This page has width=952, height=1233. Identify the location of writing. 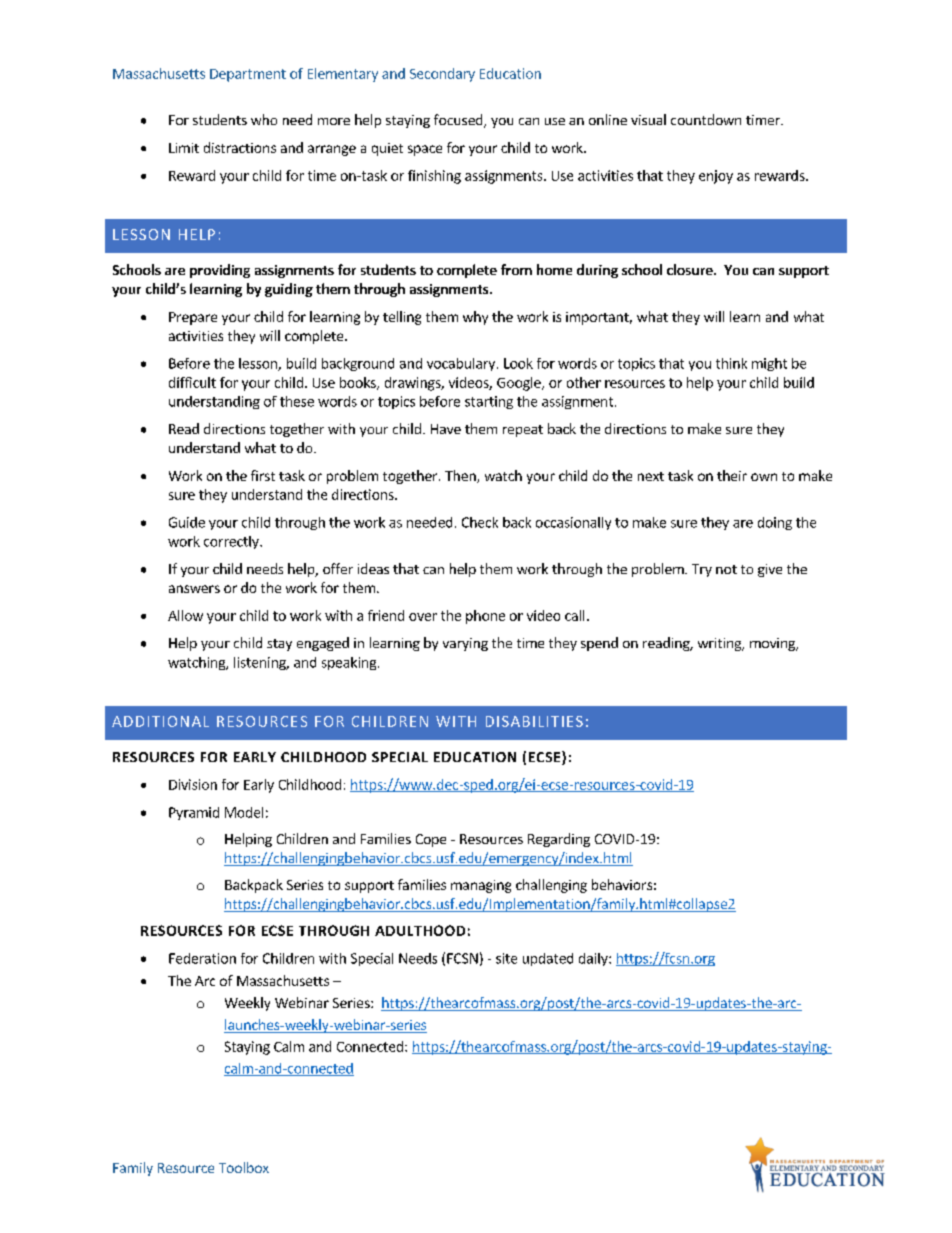
(721, 644).
